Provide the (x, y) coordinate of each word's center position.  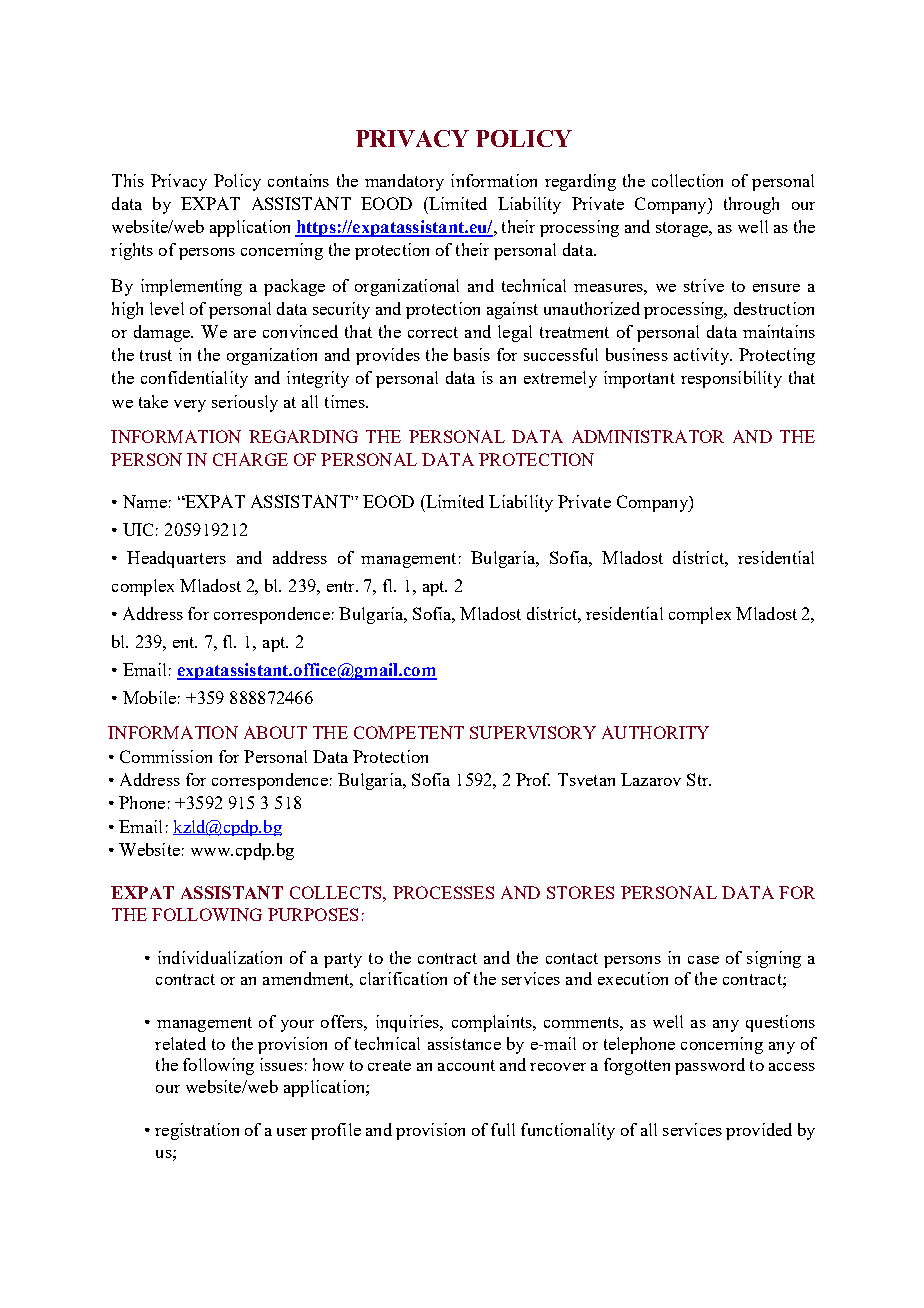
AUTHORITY (655, 732)
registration (197, 1131)
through (751, 205)
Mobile (149, 697)
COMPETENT (409, 732)
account (466, 1065)
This (128, 180)
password (710, 1066)
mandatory (404, 182)
